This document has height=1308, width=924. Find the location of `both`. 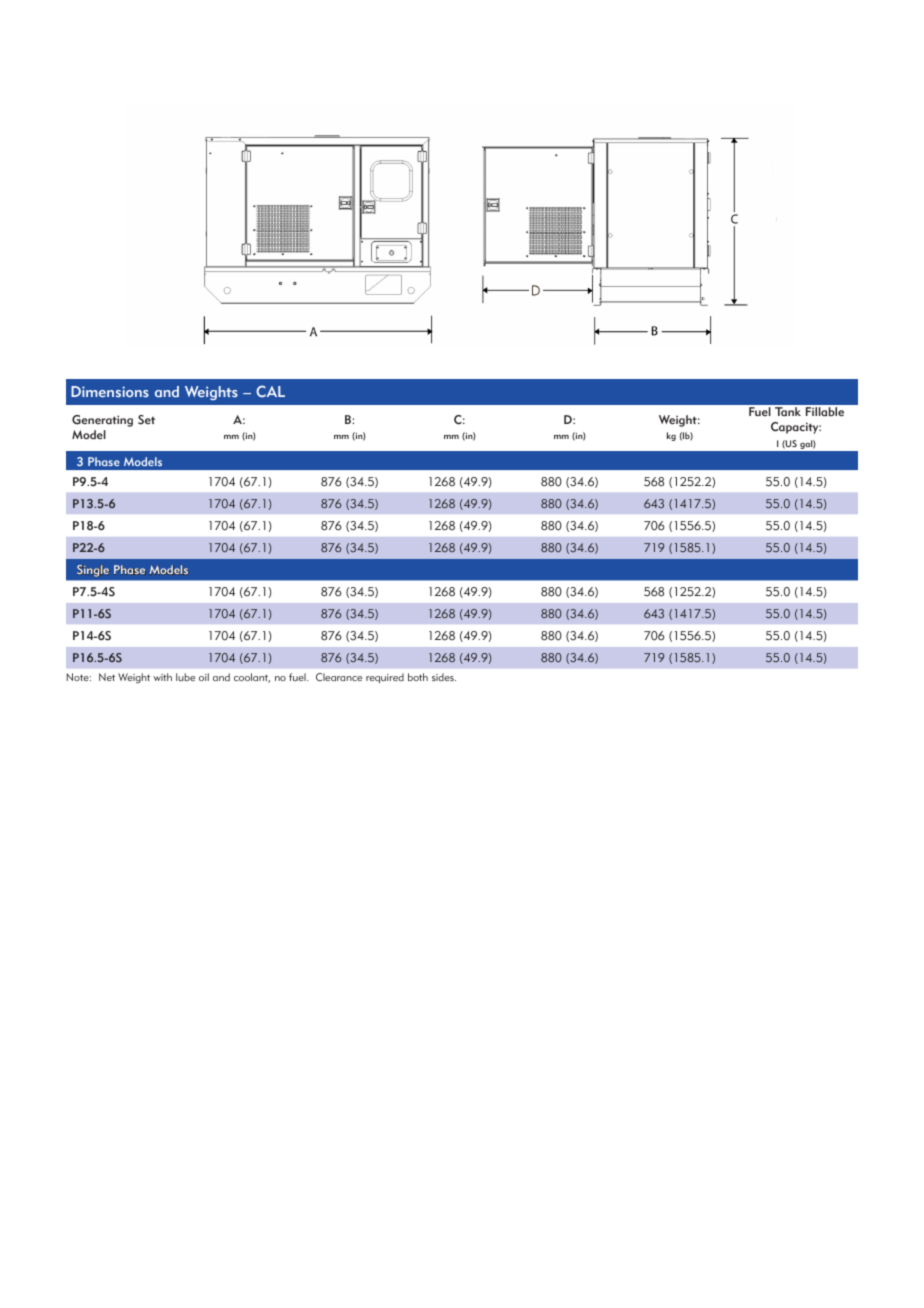

both is located at coordinates (418, 677).
